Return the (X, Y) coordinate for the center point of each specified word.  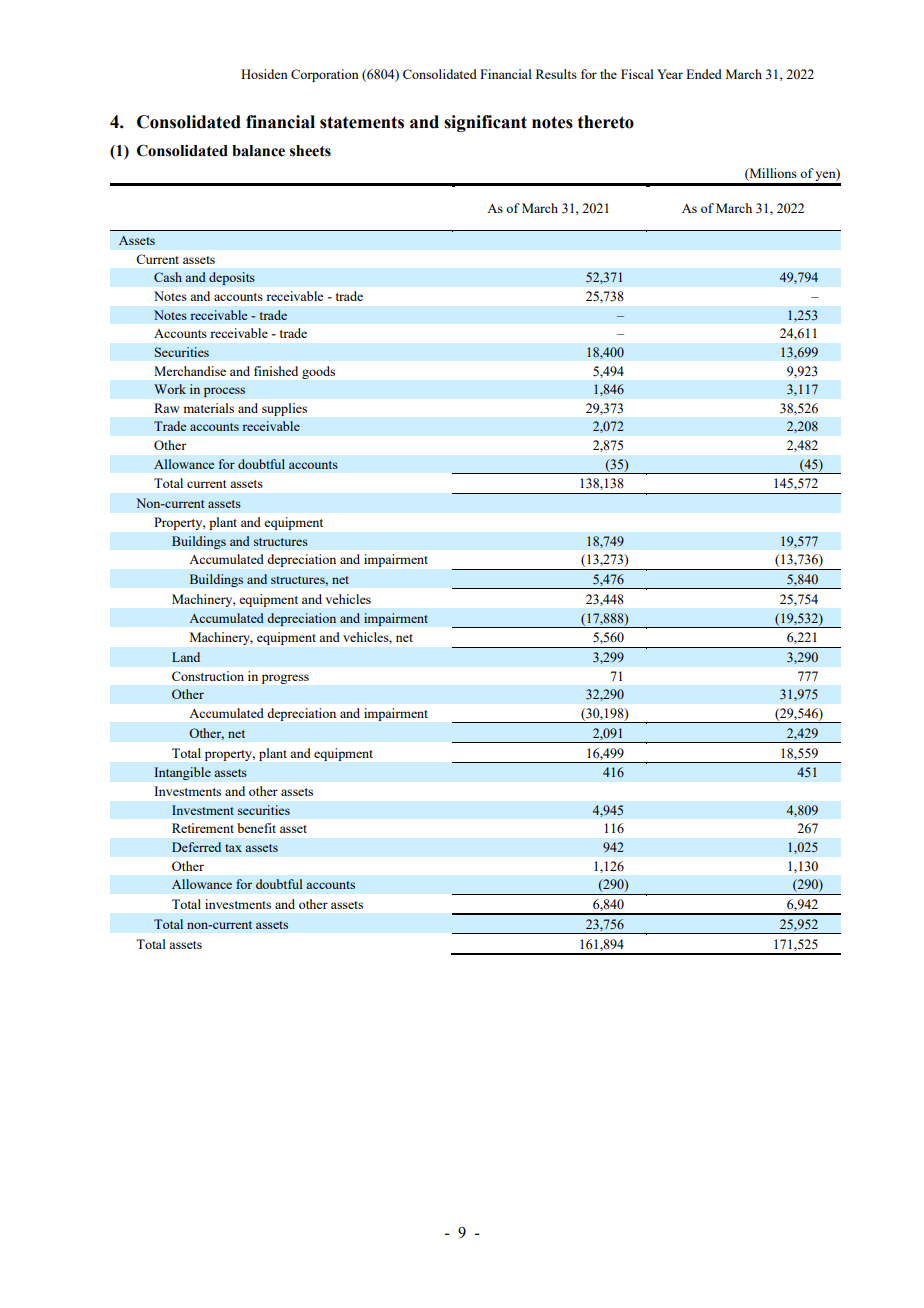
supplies (284, 409)
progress (285, 679)
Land (186, 657)
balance (258, 151)
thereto (606, 122)
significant (485, 123)
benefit (256, 828)
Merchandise (190, 371)
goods (318, 372)
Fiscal (637, 74)
